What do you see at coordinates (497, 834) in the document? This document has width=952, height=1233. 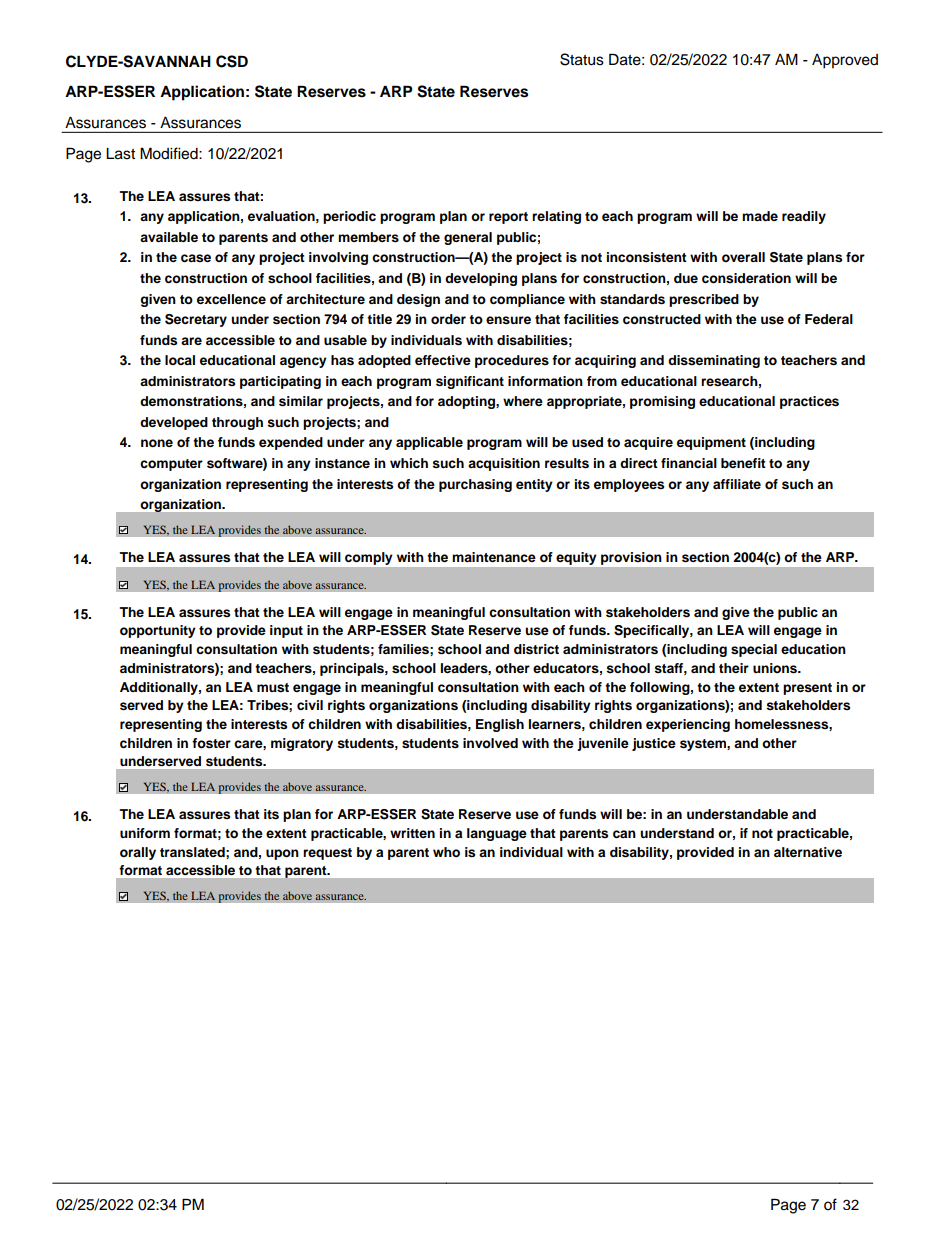 I see `language` at bounding box center [497, 834].
